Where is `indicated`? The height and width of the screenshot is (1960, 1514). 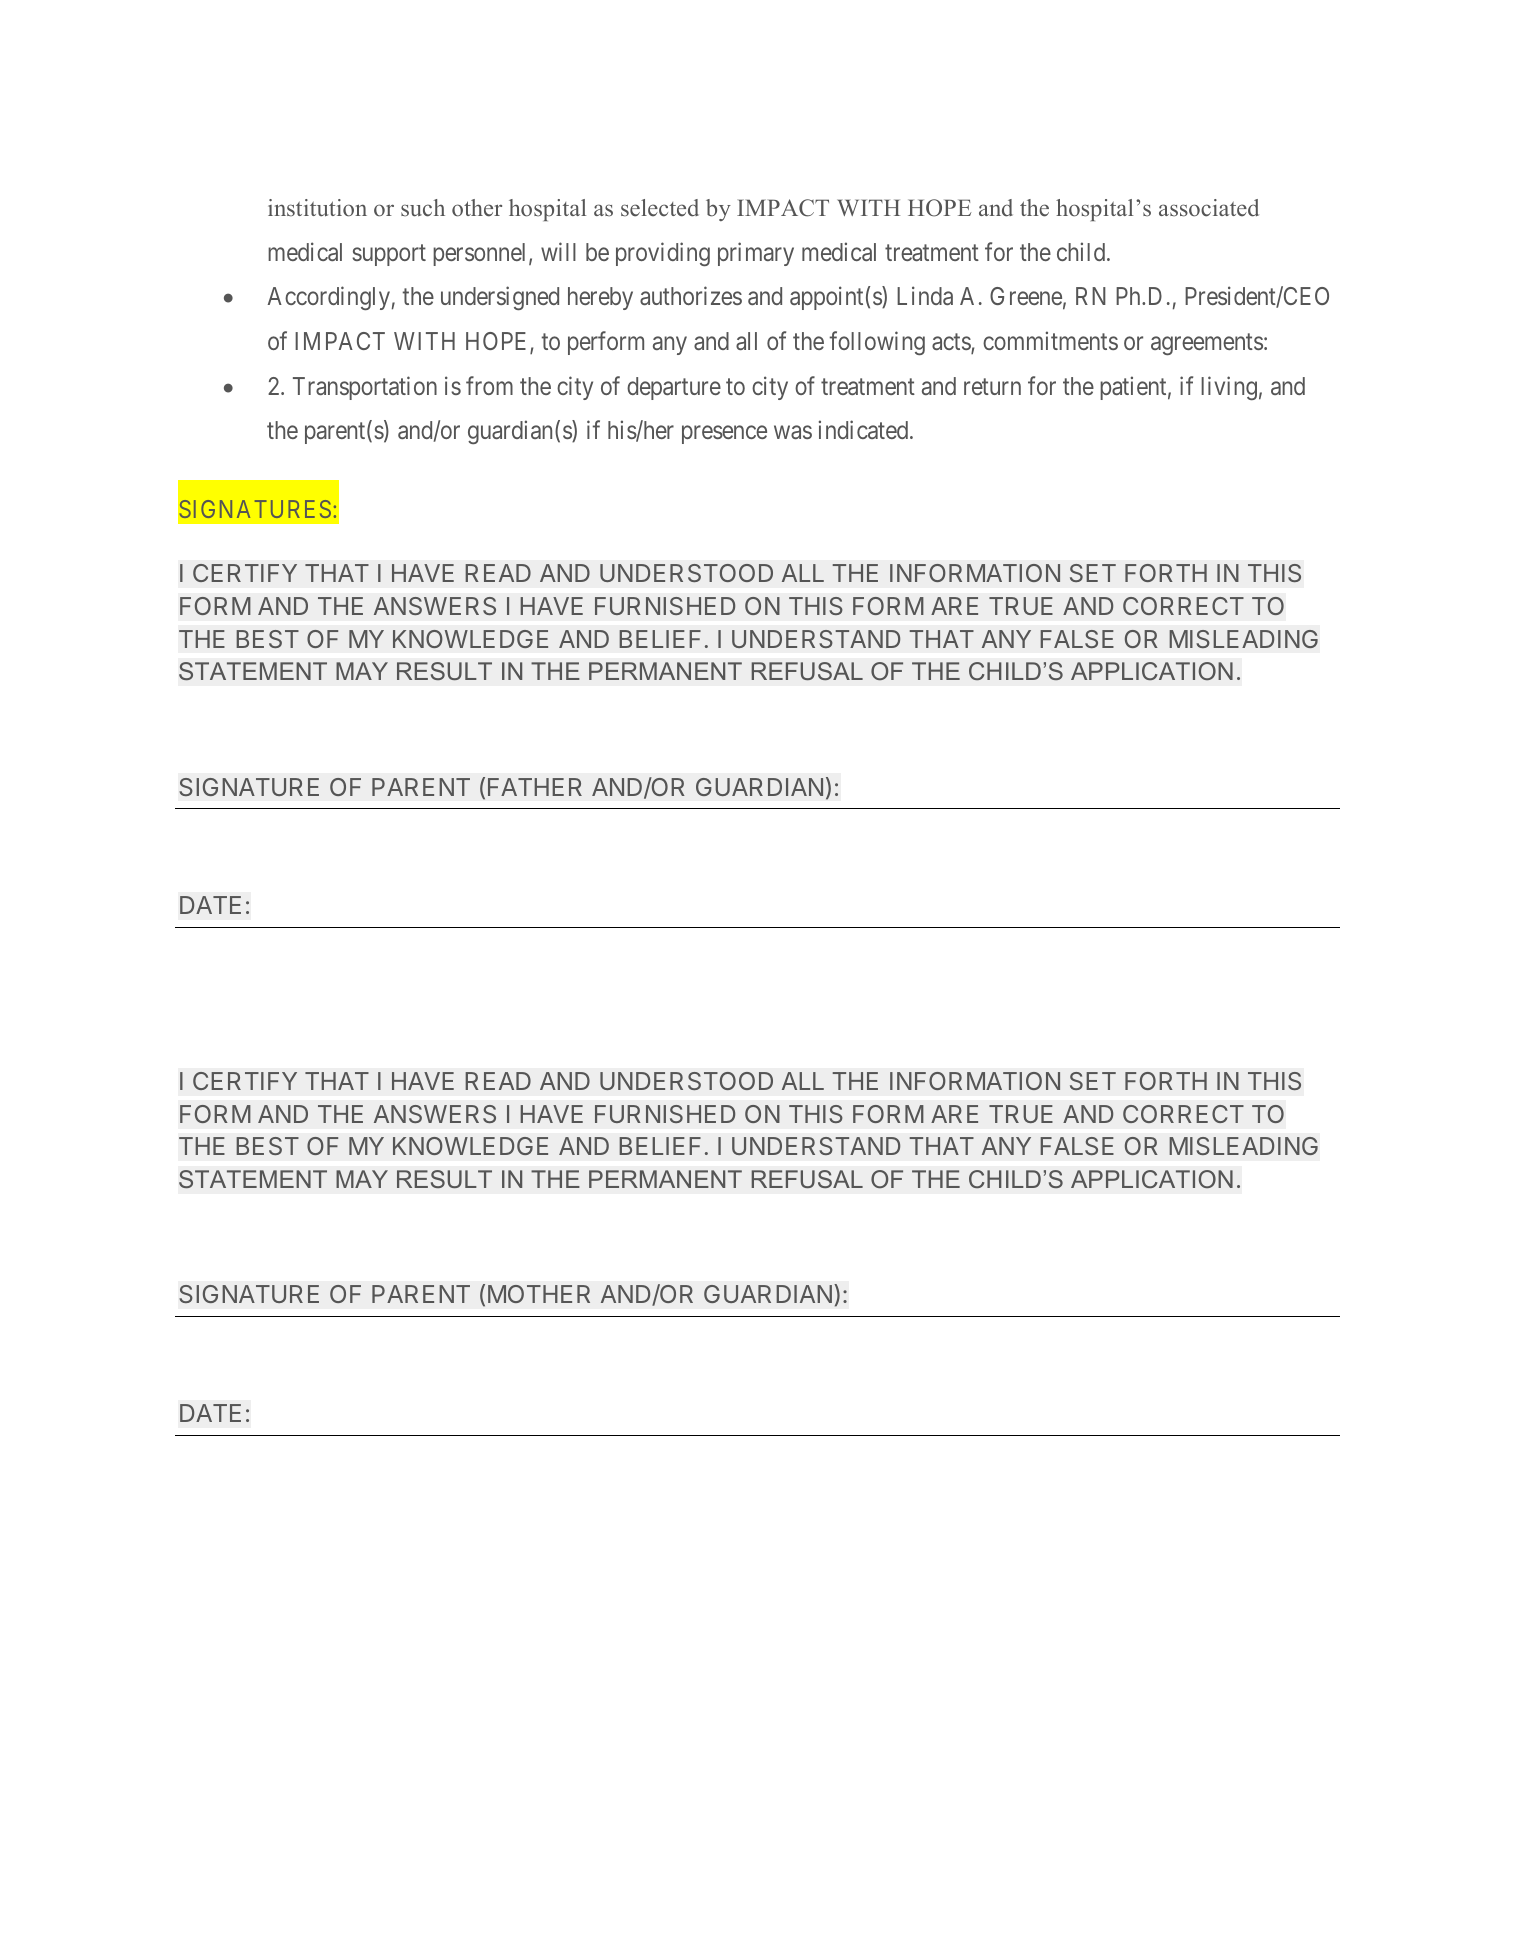 indicated is located at coordinates (865, 429).
